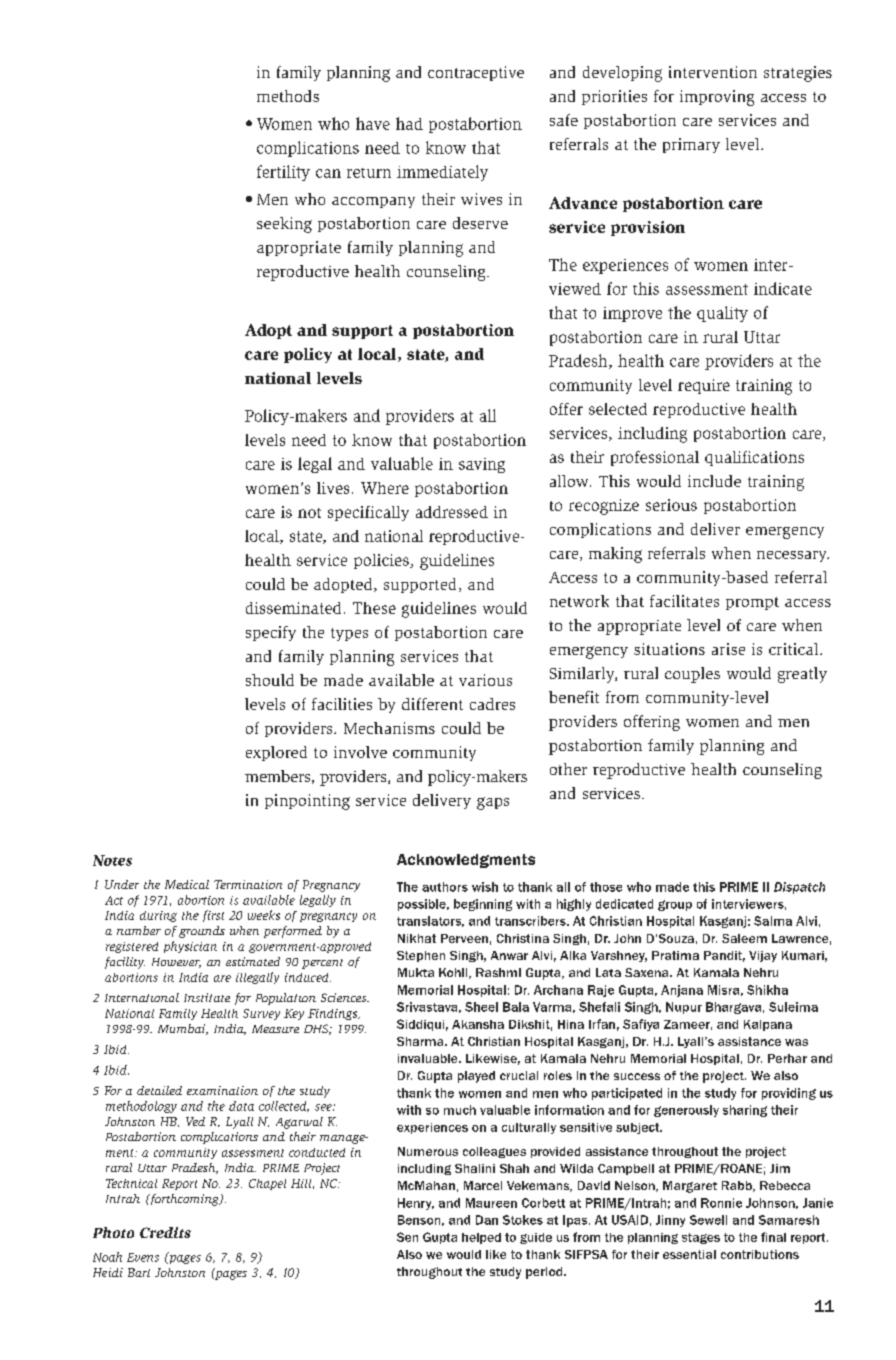  What do you see at coordinates (714, 481) in the image?
I see `include` at bounding box center [714, 481].
